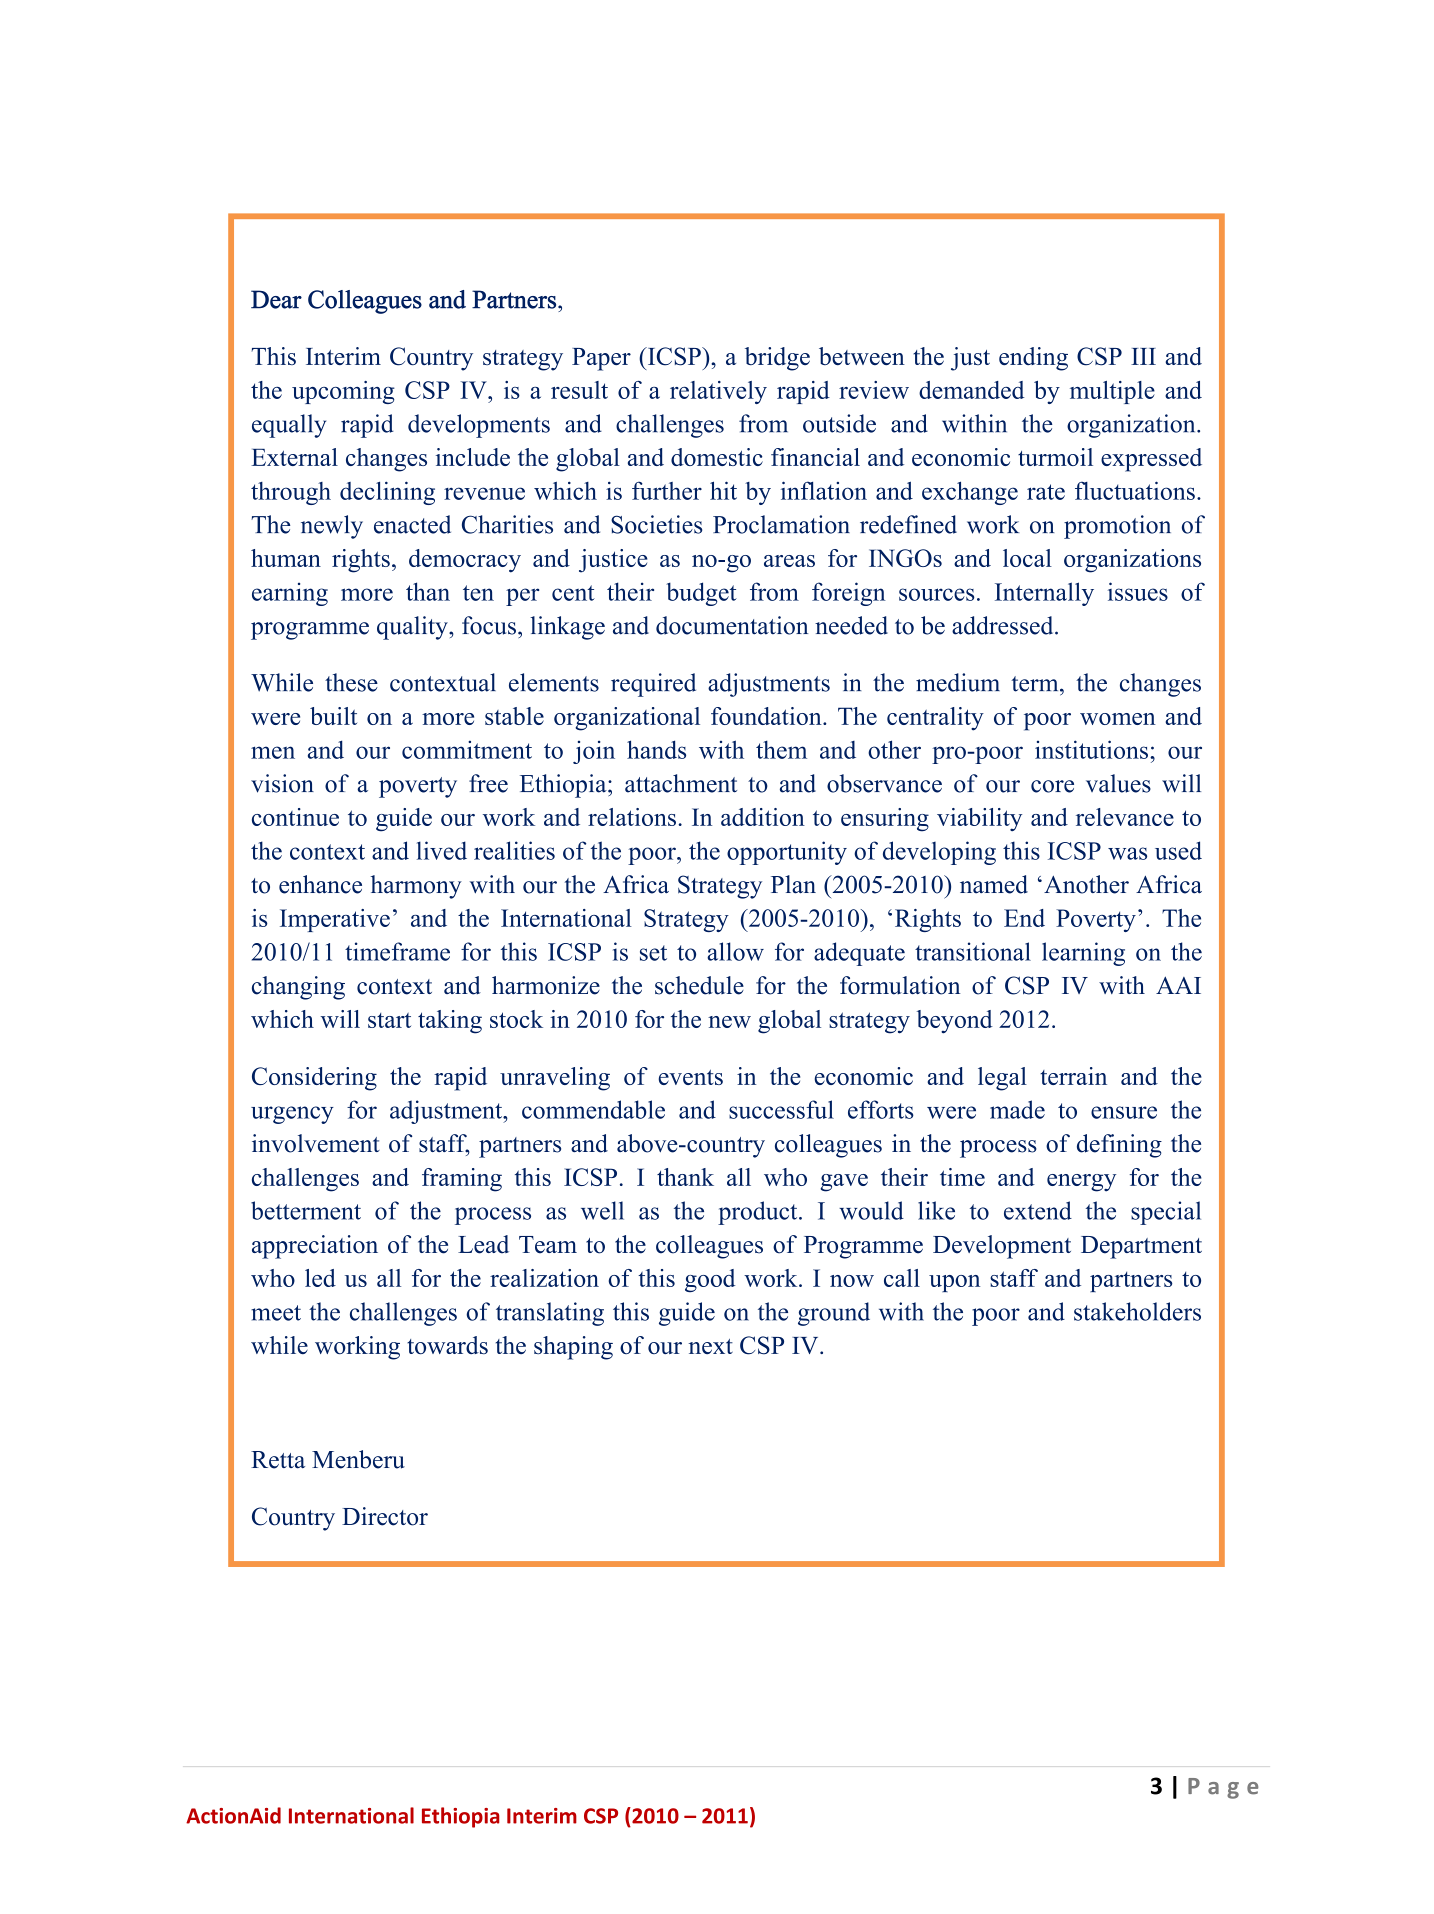 This screenshot has height=1914, width=1434. Describe the element at coordinates (777, 359) in the screenshot. I see `bridge` at that location.
